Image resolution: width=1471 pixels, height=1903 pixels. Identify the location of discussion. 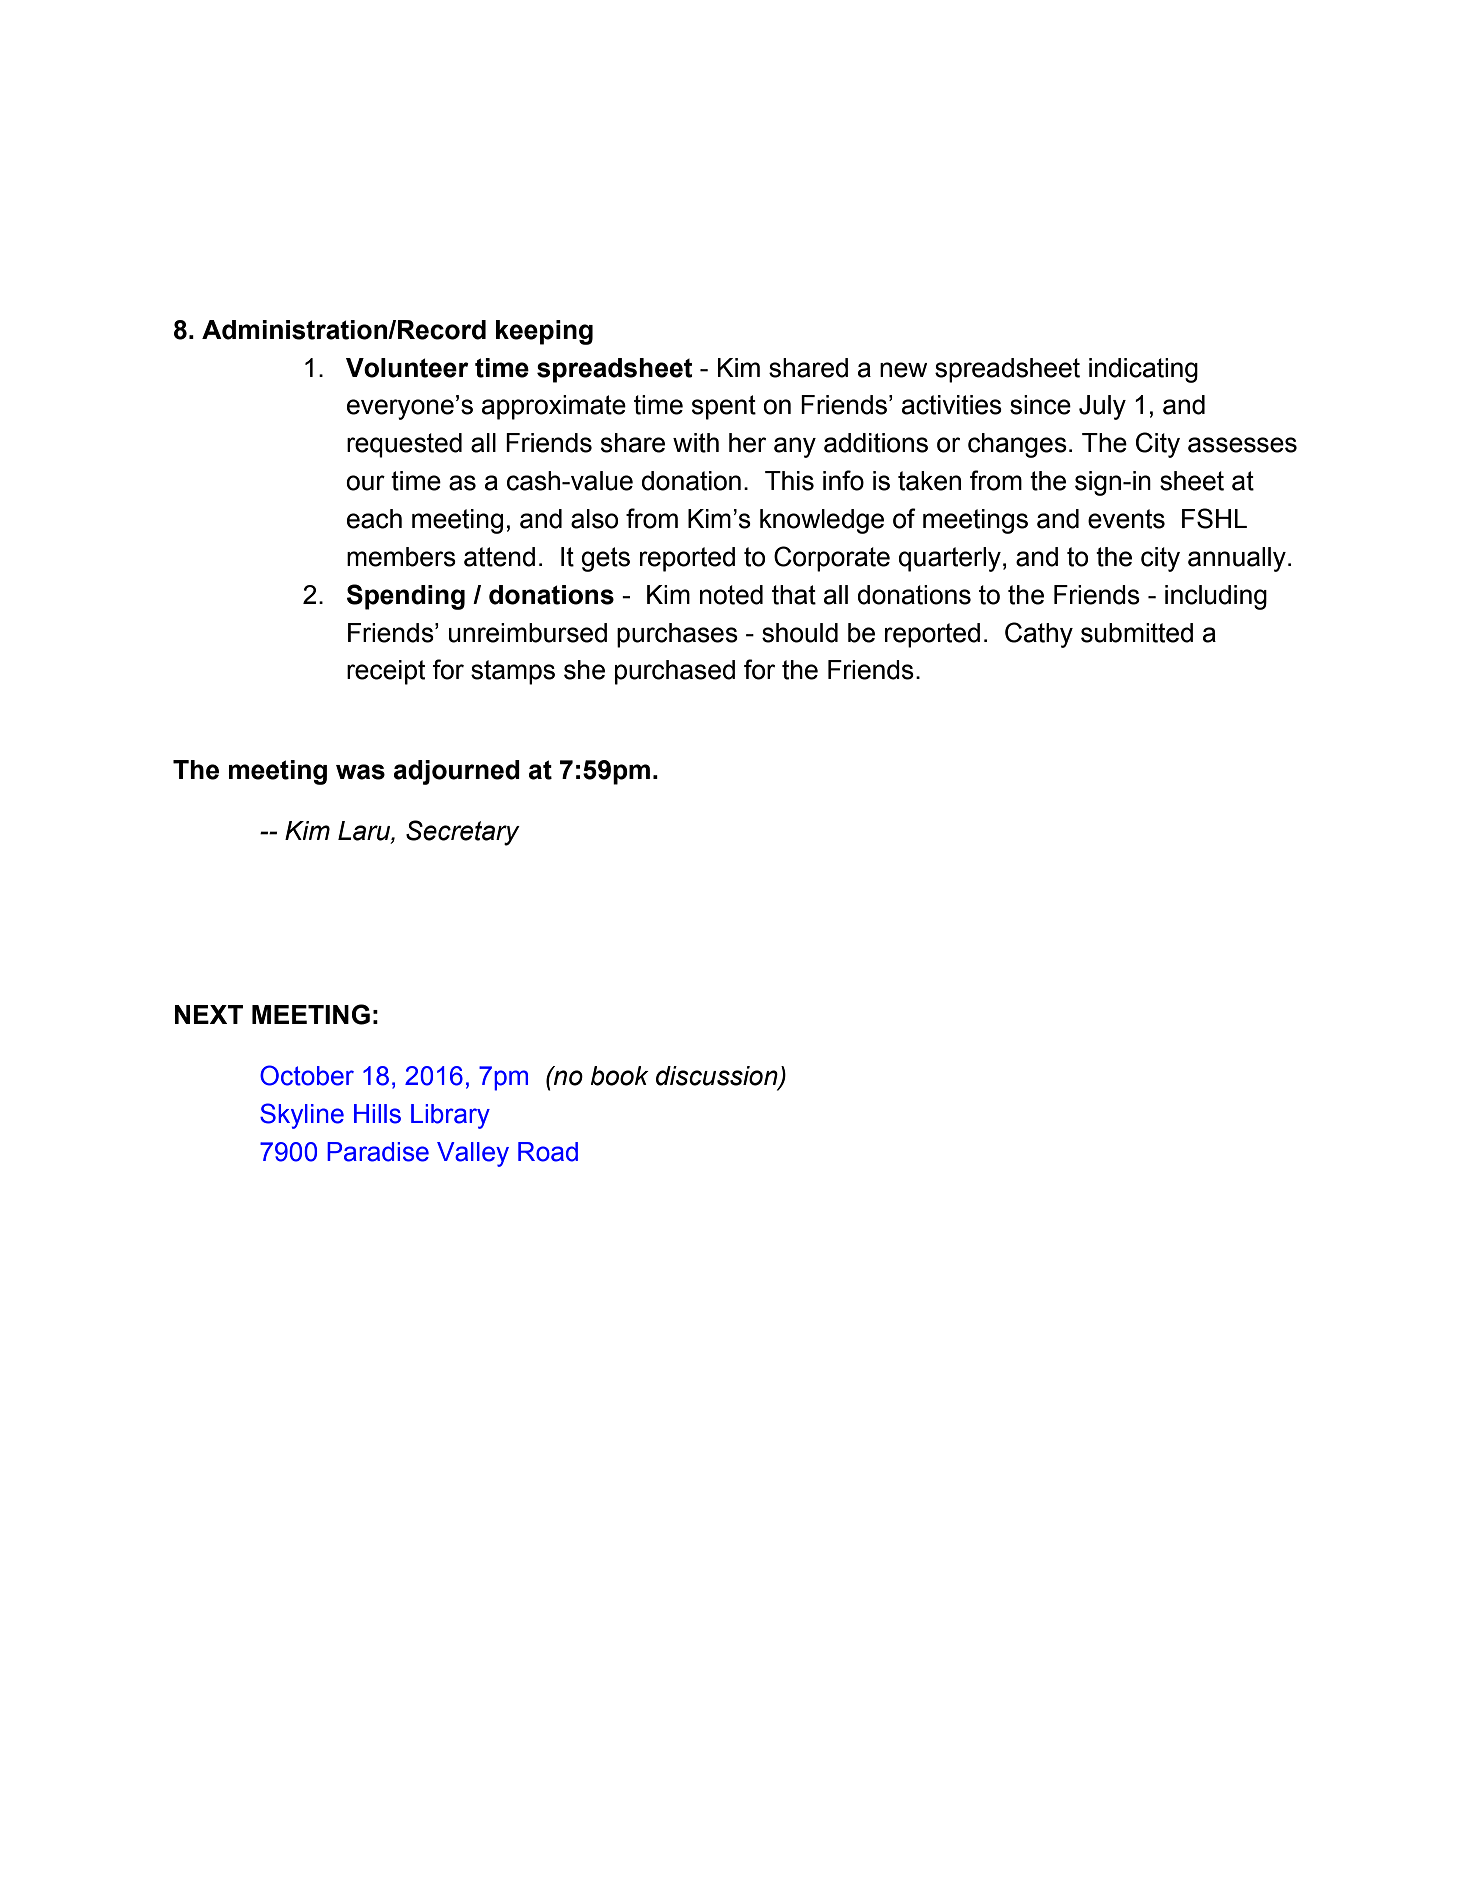
(718, 1077).
